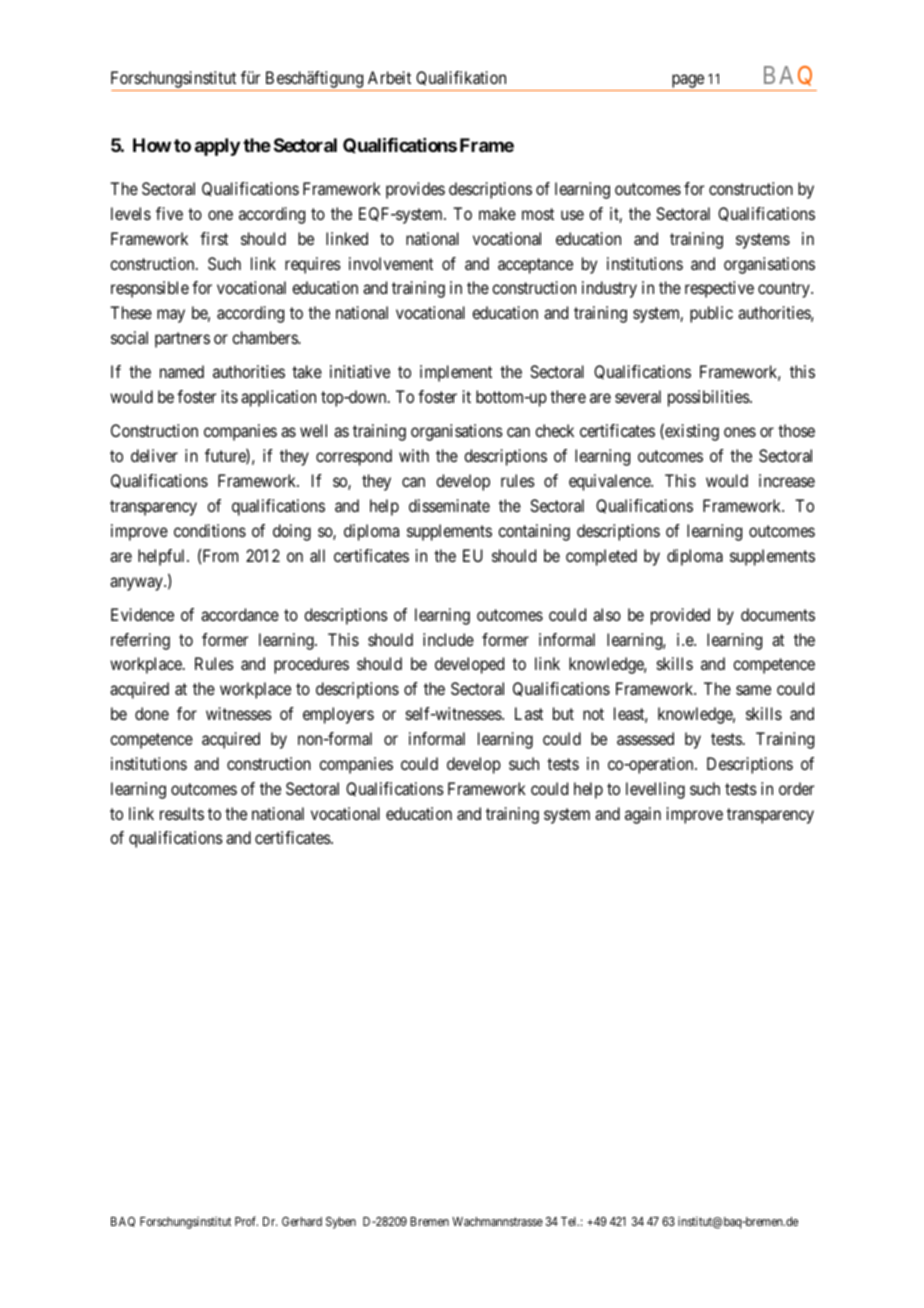 Image resolution: width=924 pixels, height=1308 pixels. What do you see at coordinates (246, 1221) in the page?
I see `Prof` at bounding box center [246, 1221].
